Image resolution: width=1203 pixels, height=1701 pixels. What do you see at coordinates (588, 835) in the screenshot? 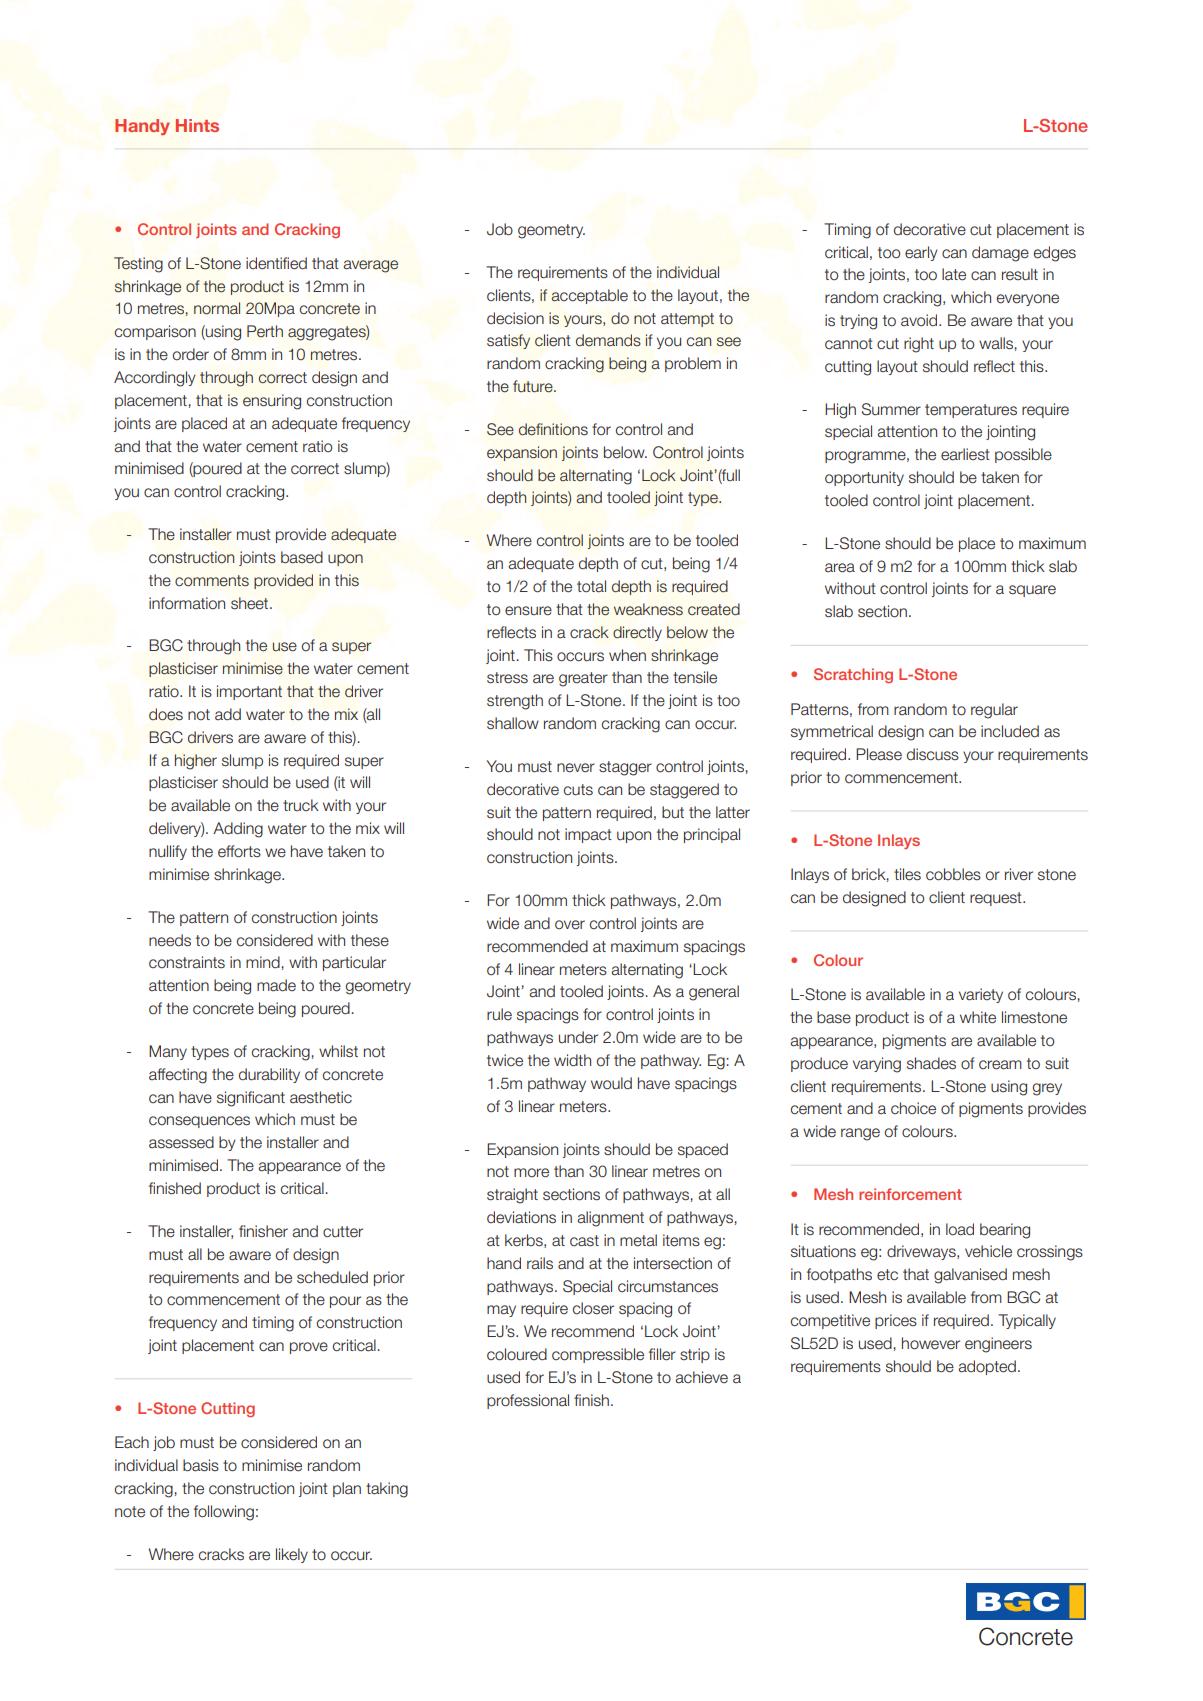
I see `impact` at bounding box center [588, 835].
